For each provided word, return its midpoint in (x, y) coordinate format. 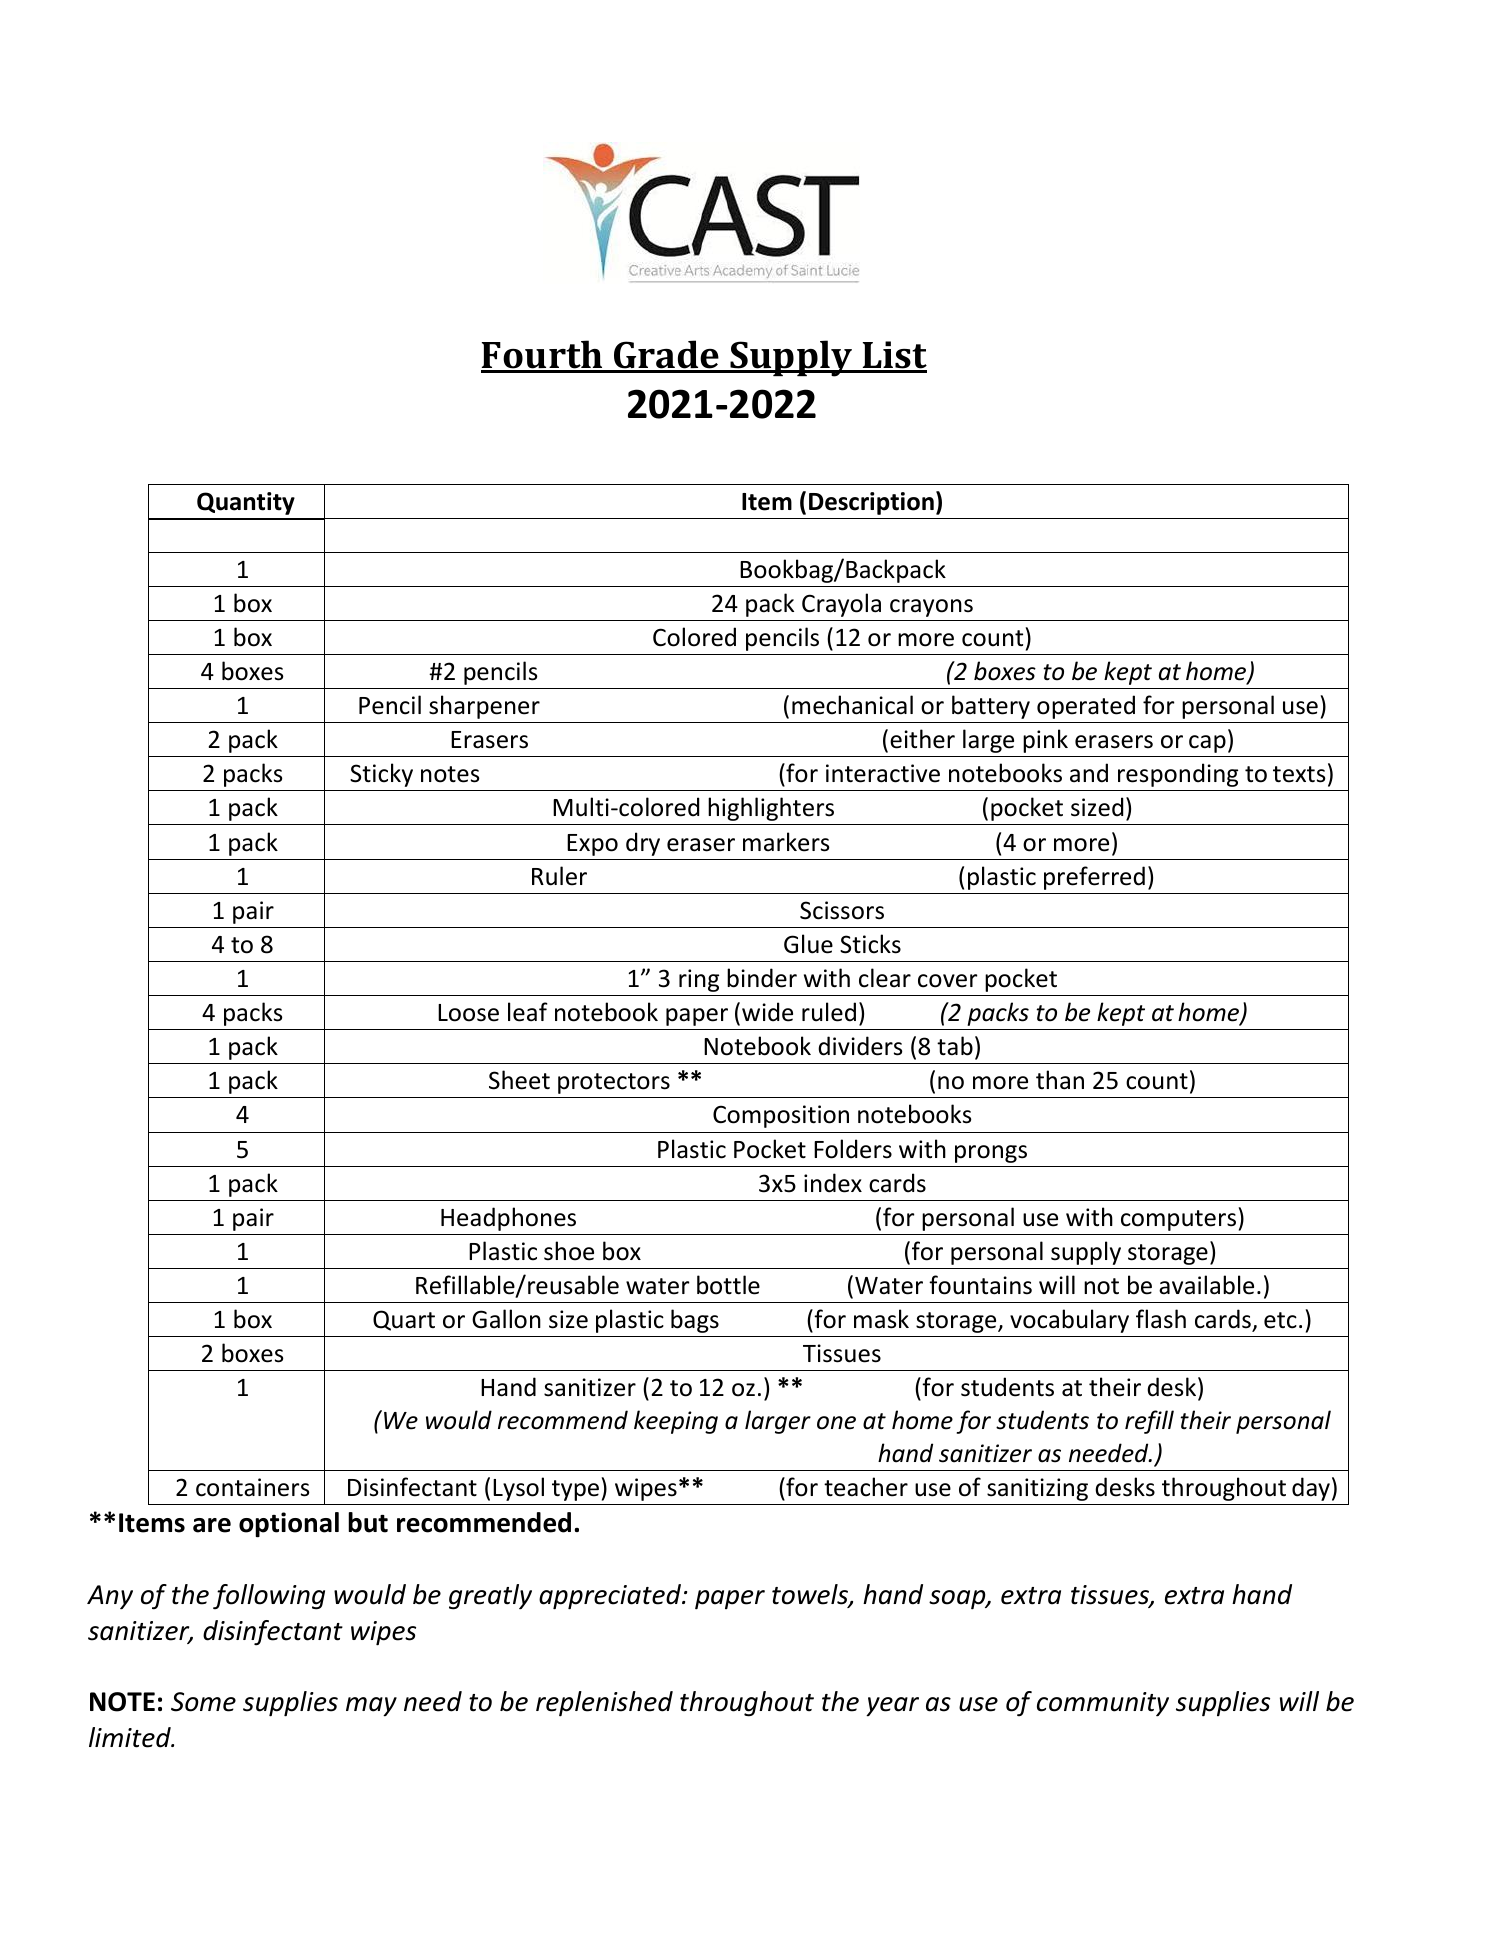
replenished (604, 1704)
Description (871, 503)
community (1103, 1704)
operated (1086, 707)
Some (203, 1702)
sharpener (484, 707)
